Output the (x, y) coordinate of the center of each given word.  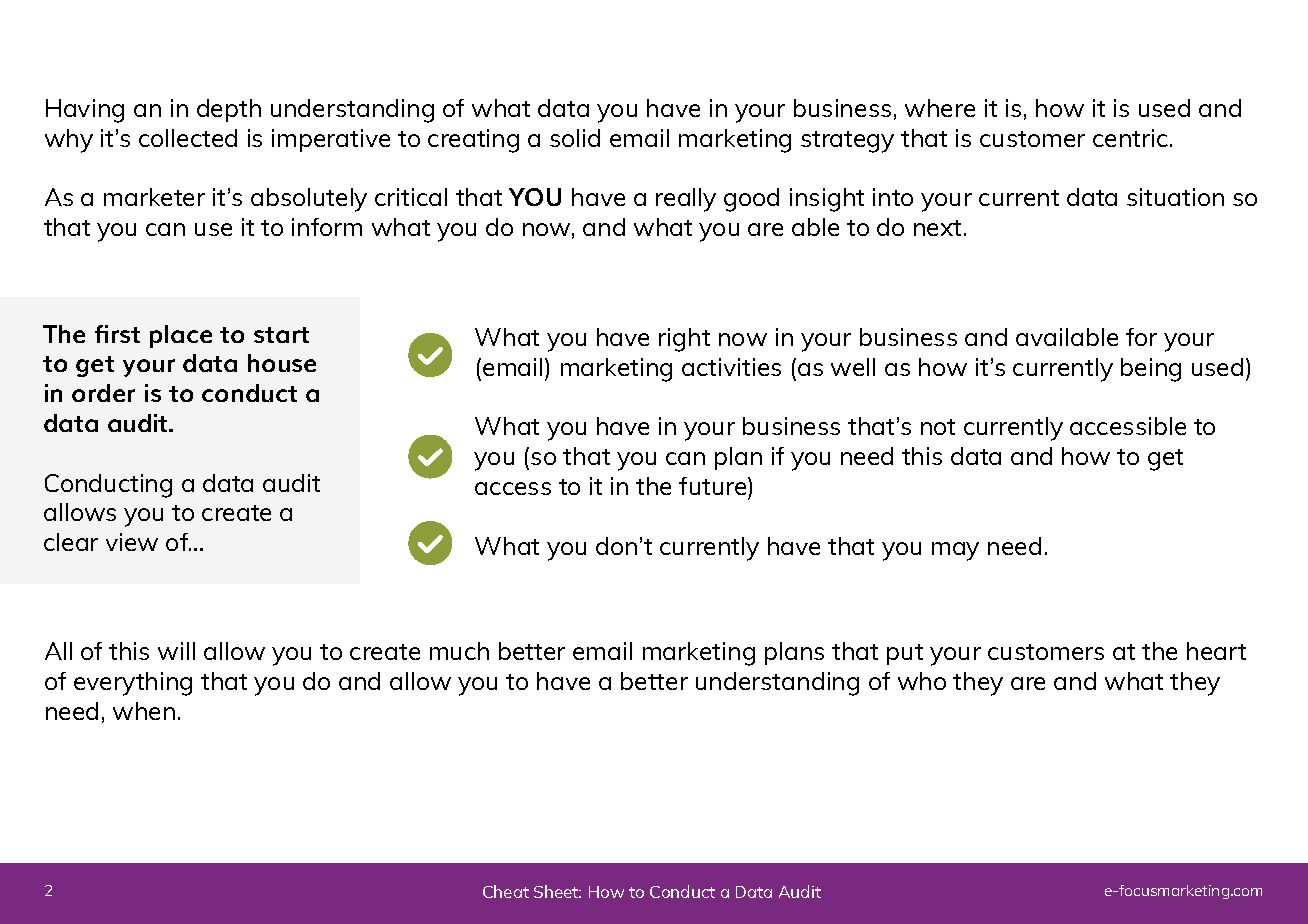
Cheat (506, 891)
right (684, 340)
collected (188, 138)
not (938, 427)
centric (1130, 138)
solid (575, 138)
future (714, 486)
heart (1216, 651)
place (181, 336)
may (955, 551)
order (103, 393)
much (459, 651)
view (132, 542)
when (144, 711)
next (937, 228)
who (922, 681)
